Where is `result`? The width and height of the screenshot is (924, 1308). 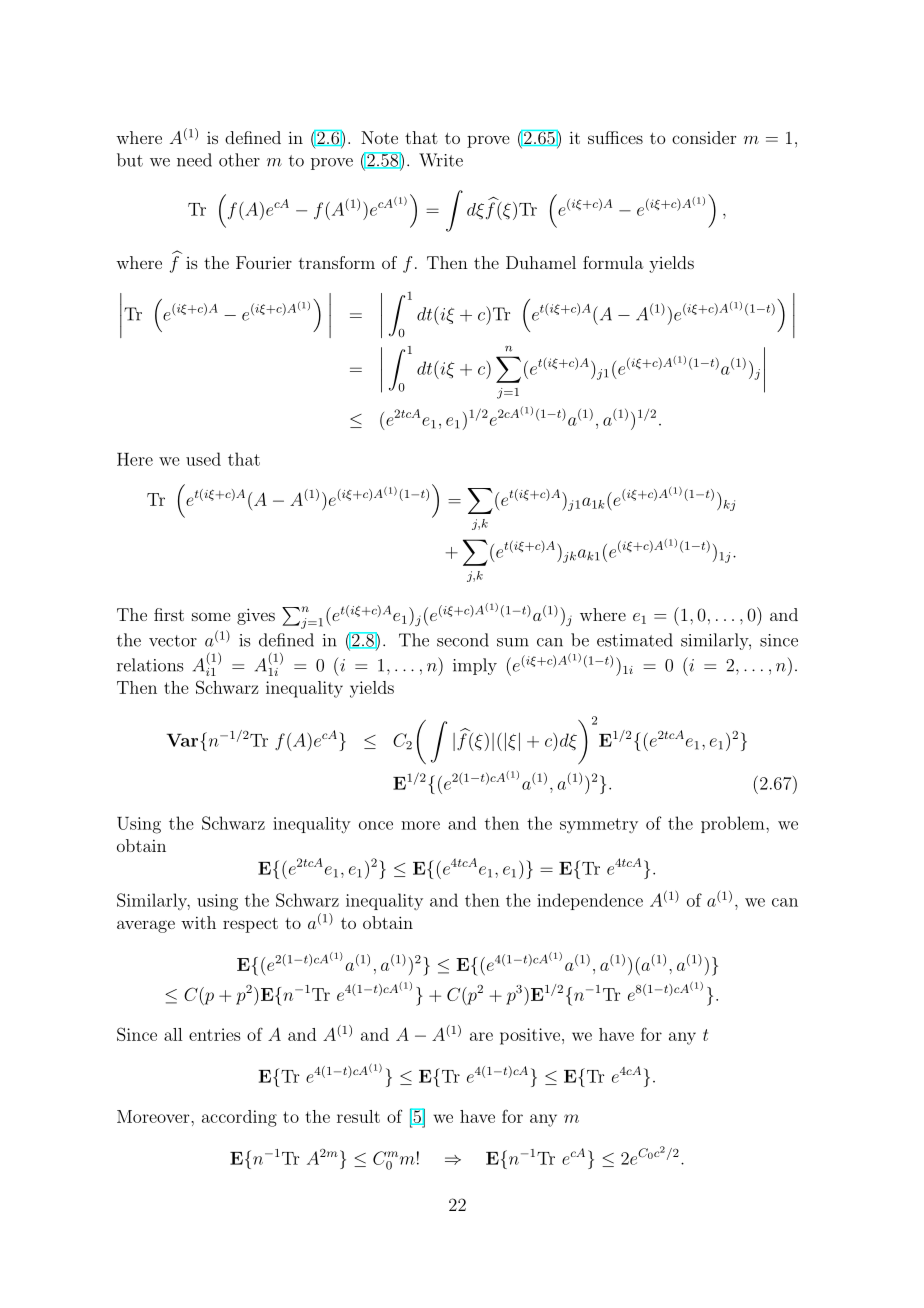 result is located at coordinates (358, 1116).
